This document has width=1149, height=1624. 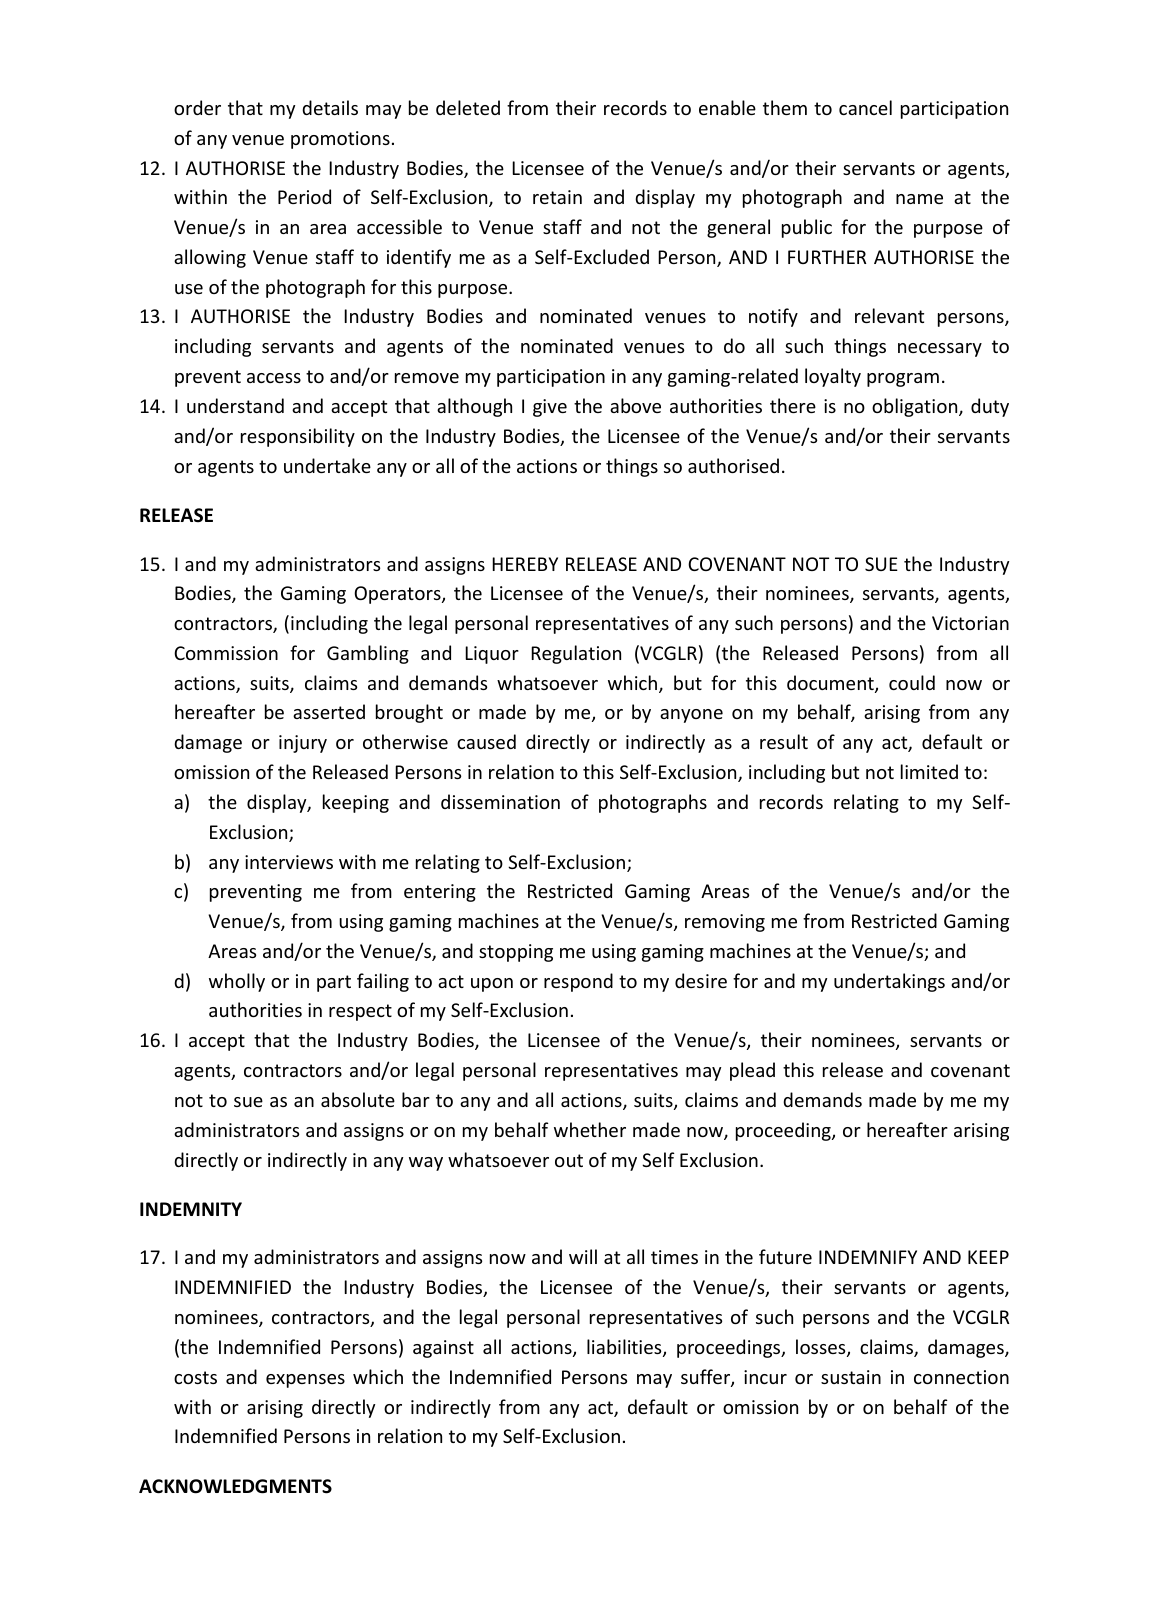 I want to click on retain, so click(x=557, y=197).
